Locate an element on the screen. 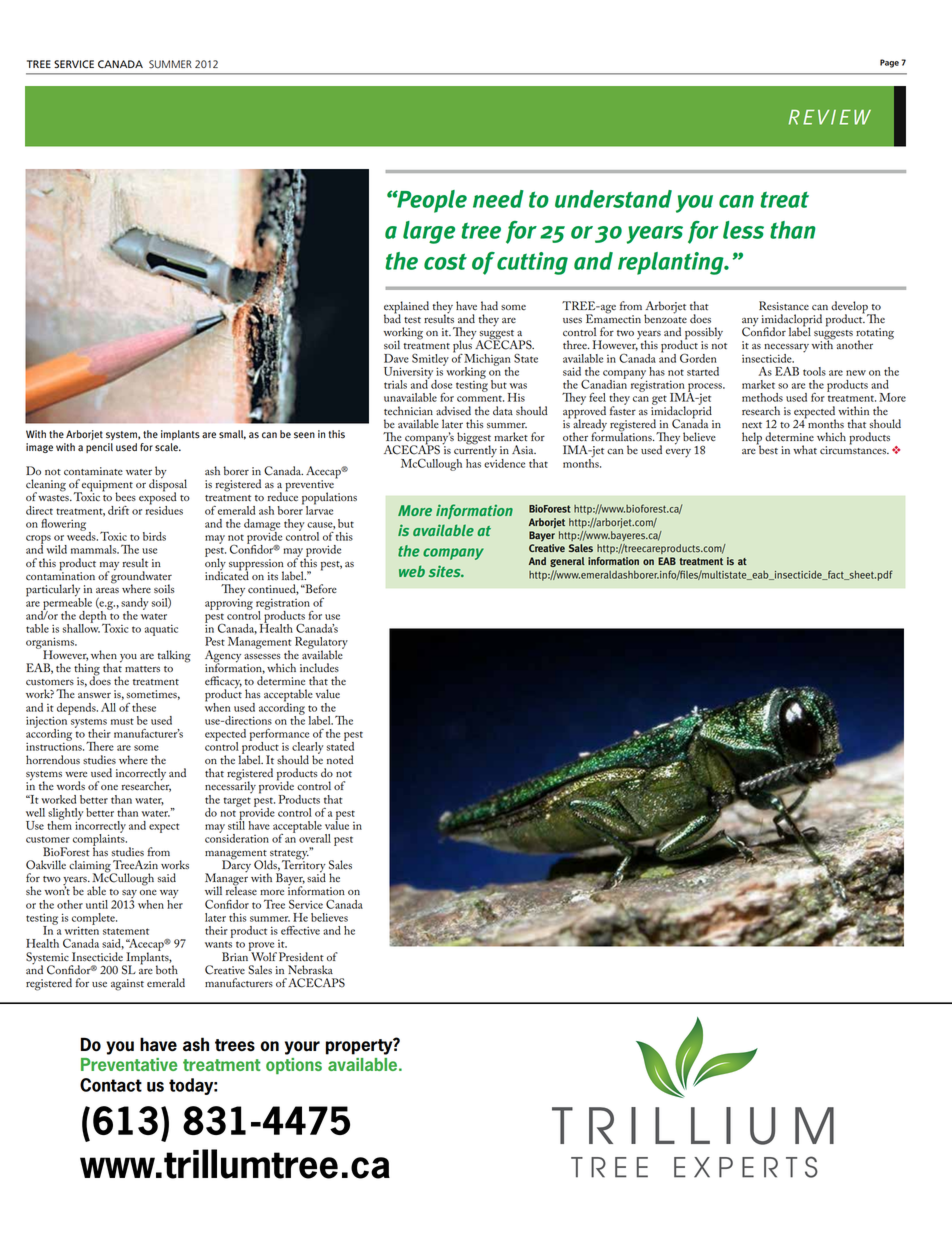 This screenshot has width=952, height=1233. Preventative is located at coordinates (129, 1064).
